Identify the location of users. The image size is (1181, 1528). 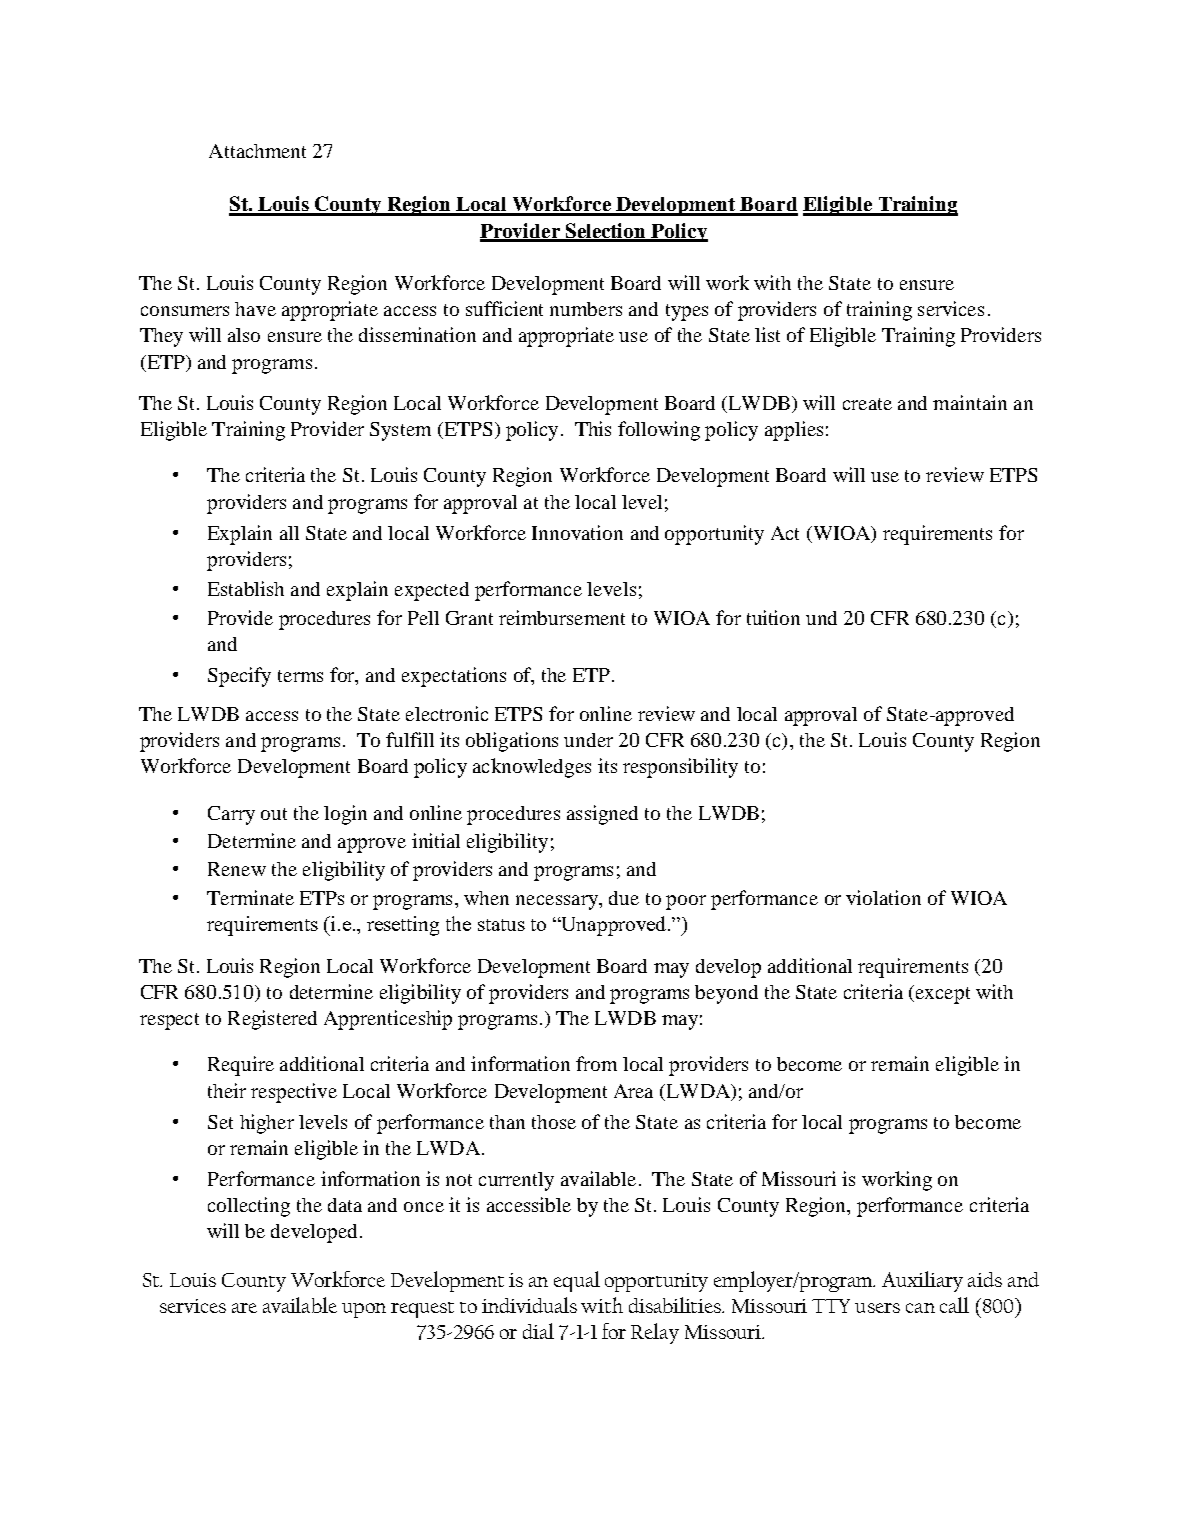
(877, 1308).
